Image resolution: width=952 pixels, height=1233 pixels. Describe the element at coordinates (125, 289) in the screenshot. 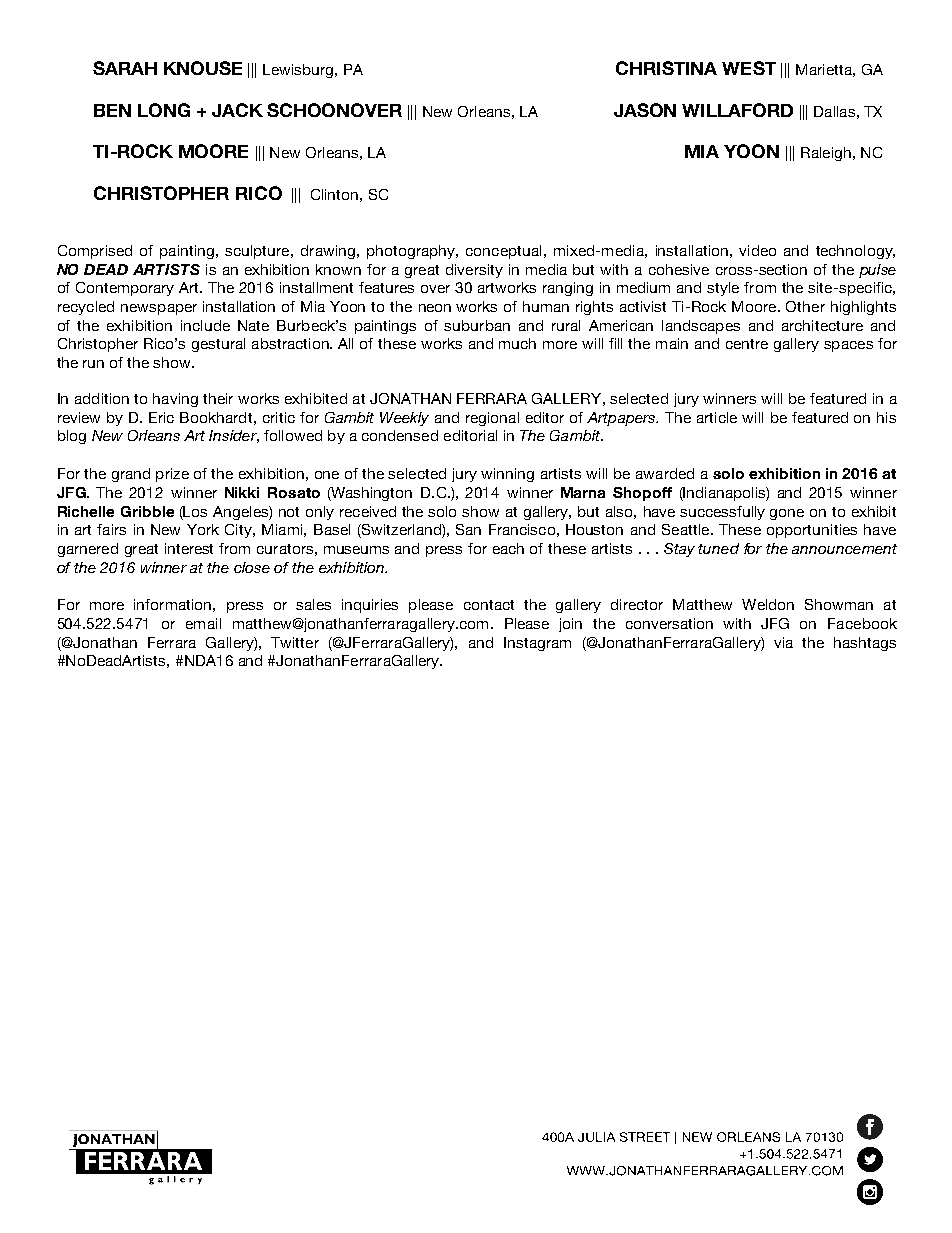

I see `Contemporary` at that location.
